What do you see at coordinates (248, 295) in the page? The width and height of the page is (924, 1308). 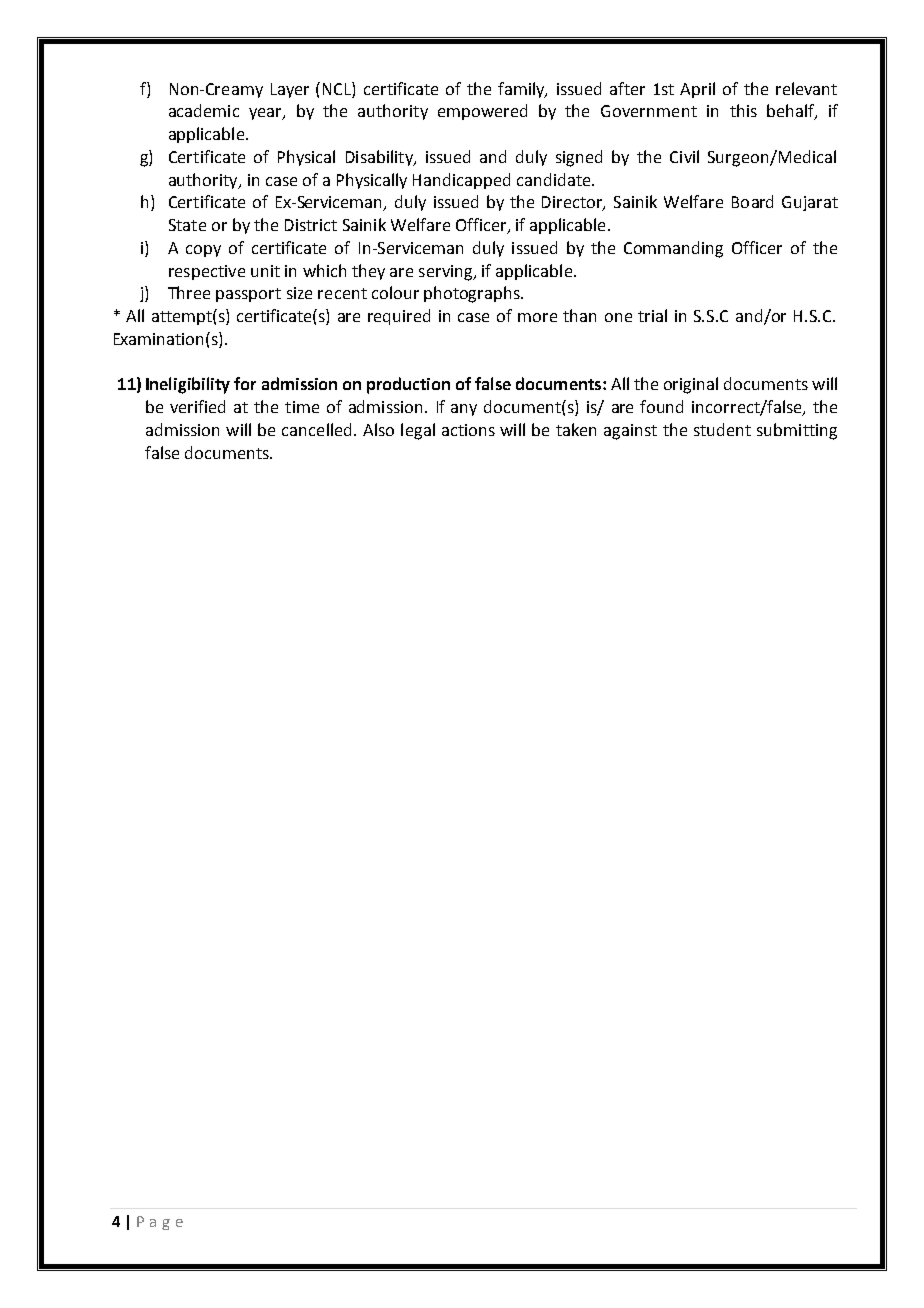 I see `passport` at bounding box center [248, 295].
